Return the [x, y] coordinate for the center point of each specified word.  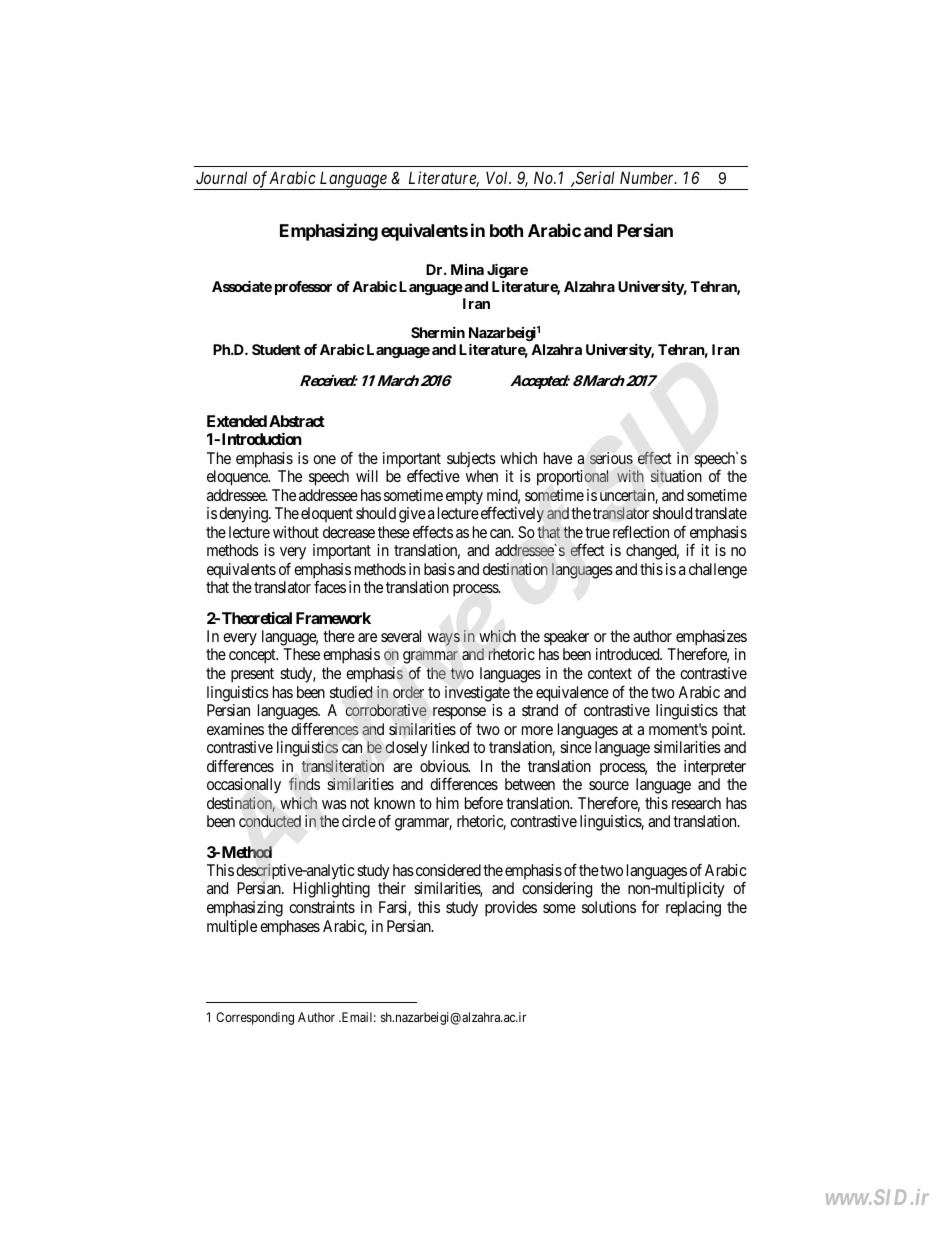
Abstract [297, 421]
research [696, 803]
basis [439, 569]
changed [652, 552]
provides [511, 909]
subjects [471, 460]
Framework [333, 618]
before [484, 803]
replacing [693, 909]
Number [648, 177]
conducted [270, 821]
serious [611, 458]
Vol [498, 177]
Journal [221, 177]
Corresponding [255, 1018]
